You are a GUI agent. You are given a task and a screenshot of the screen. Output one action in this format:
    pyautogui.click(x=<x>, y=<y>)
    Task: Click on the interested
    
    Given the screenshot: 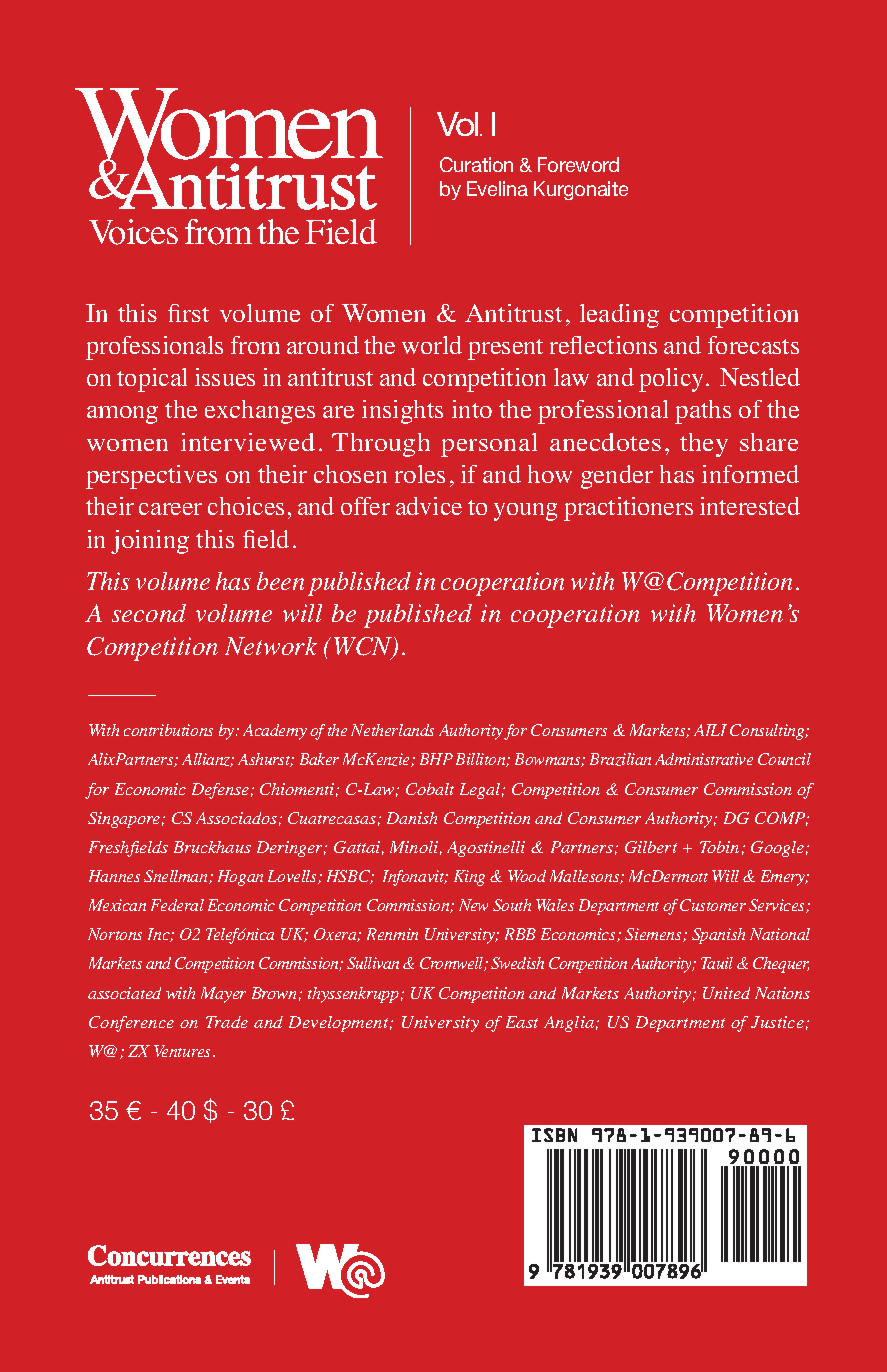 What is the action you would take?
    pyautogui.click(x=750, y=506)
